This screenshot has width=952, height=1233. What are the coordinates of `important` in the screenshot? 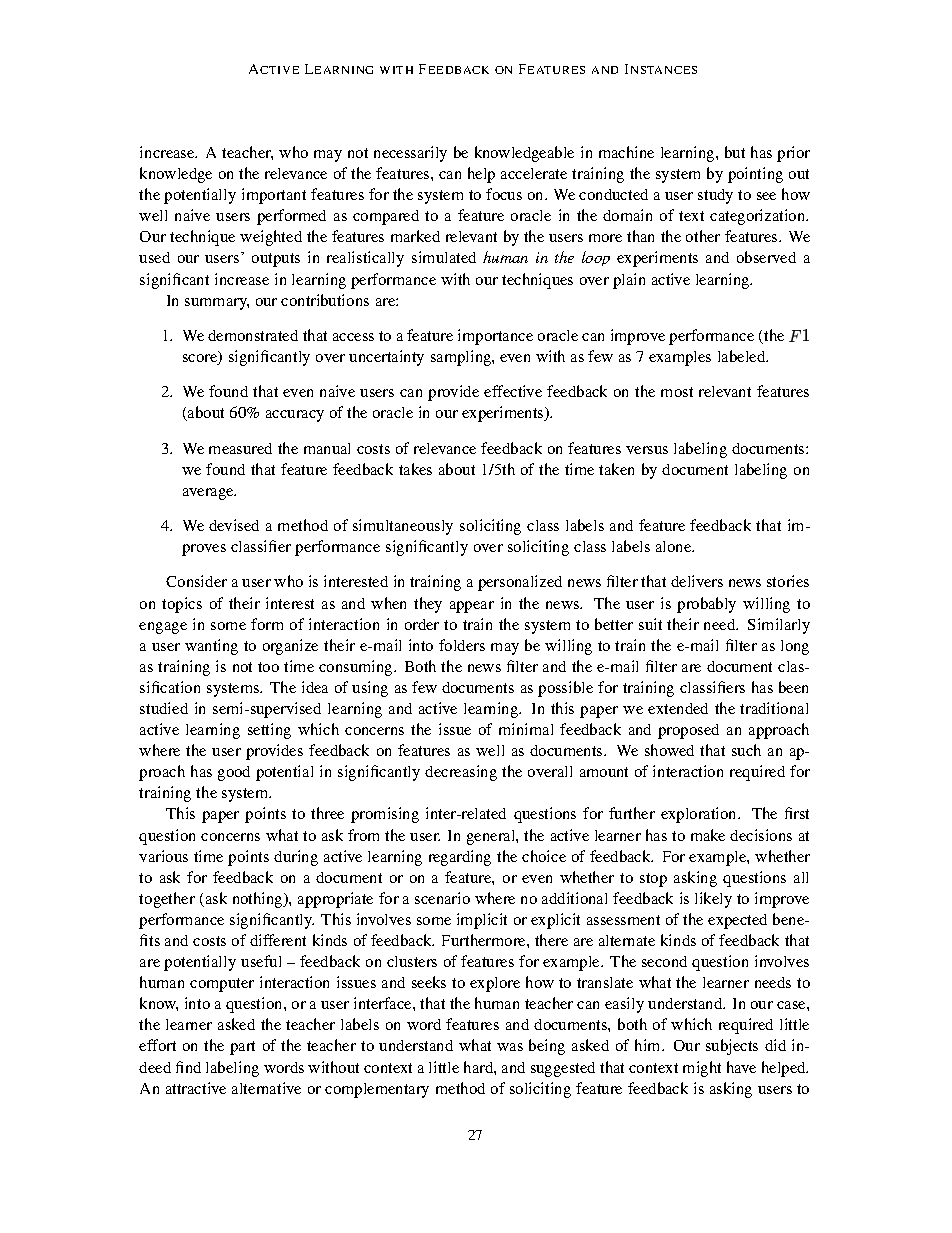 It's located at (274, 196).
